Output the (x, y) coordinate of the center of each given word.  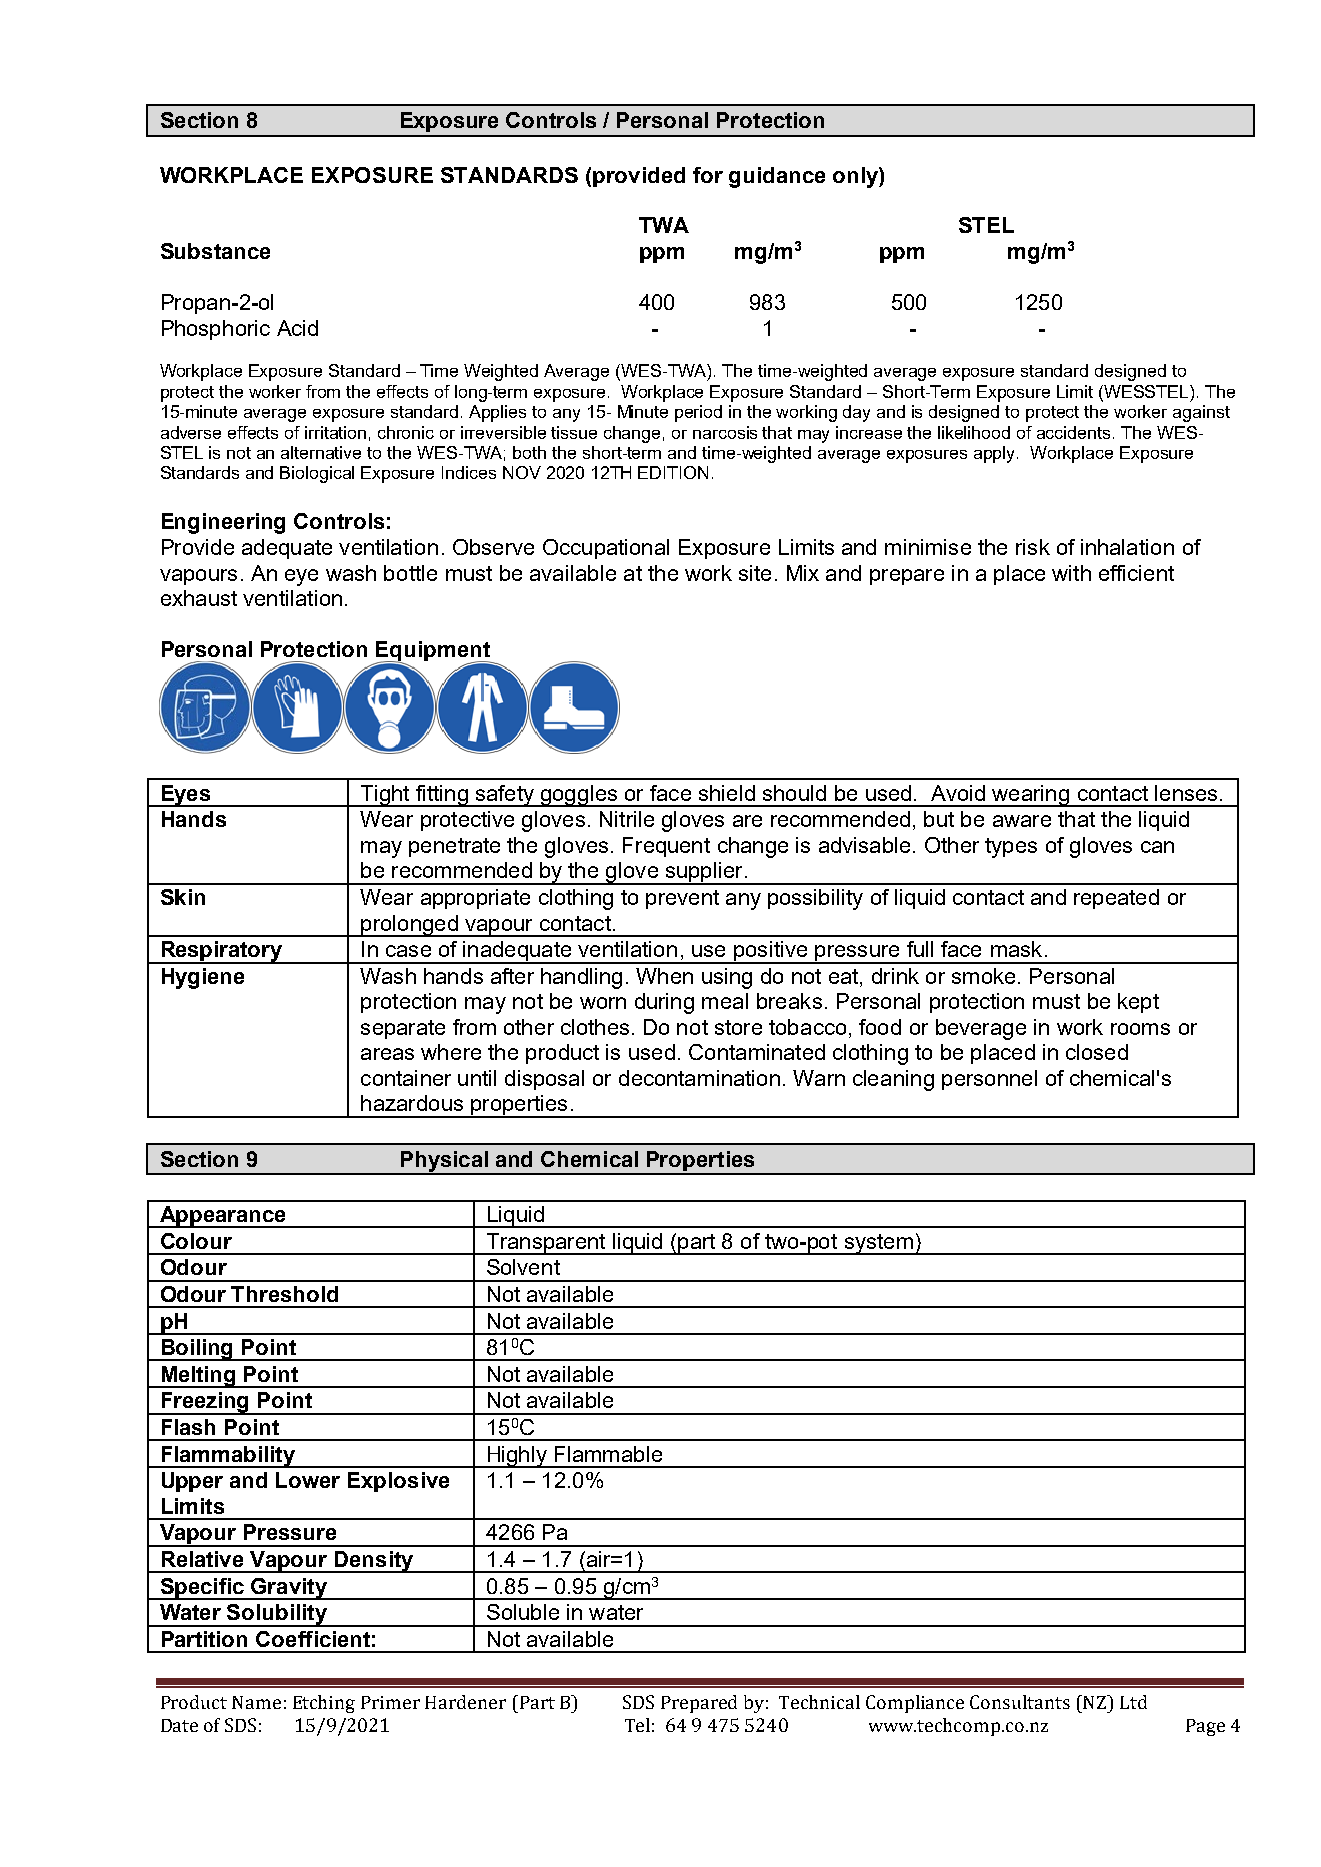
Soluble (523, 1612)
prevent (682, 899)
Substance (215, 251)
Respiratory (222, 952)
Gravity (289, 1589)
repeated (1116, 899)
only (856, 177)
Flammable (608, 1454)
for (708, 175)
